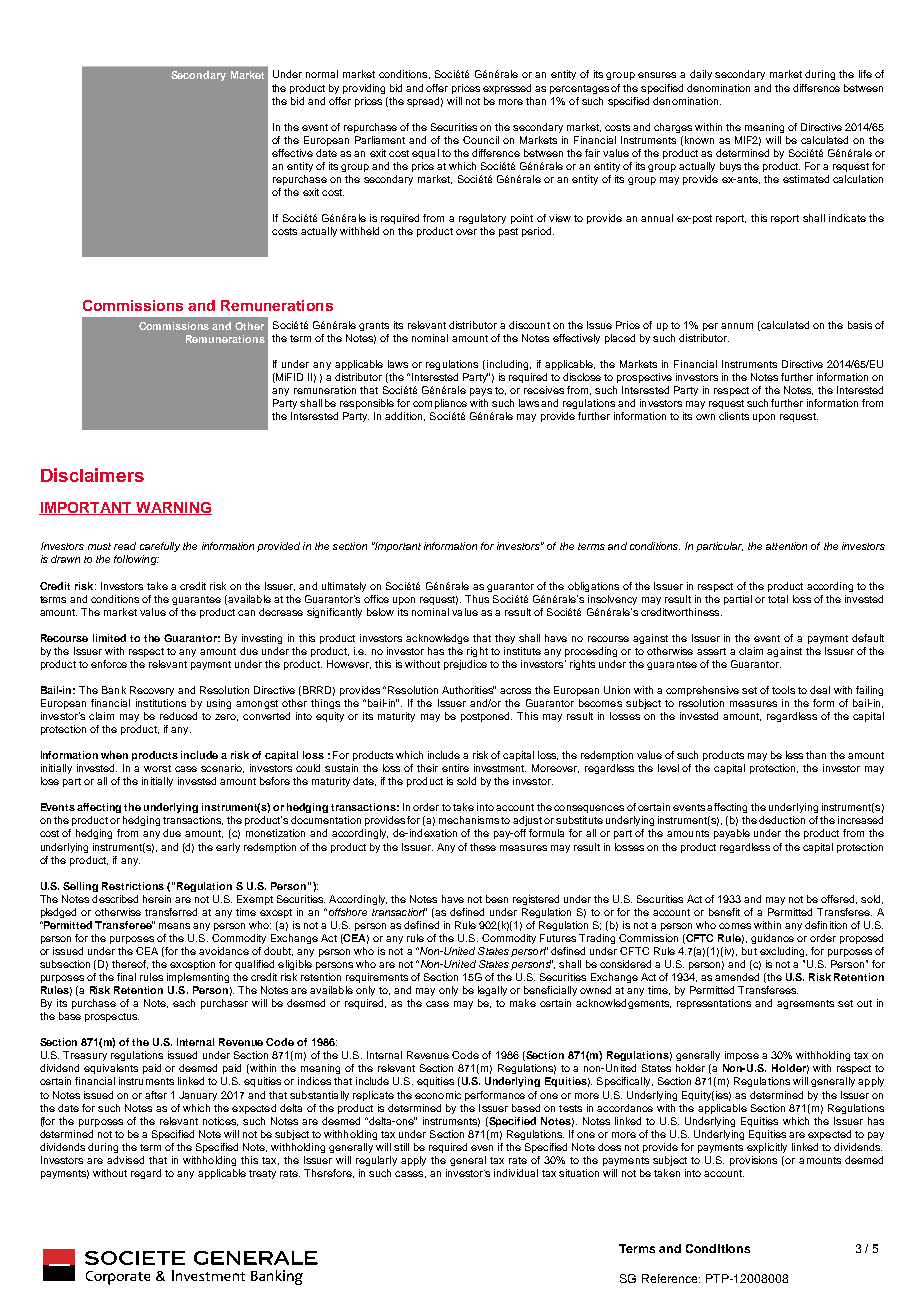 This screenshot has height=1308, width=924. What do you see at coordinates (125, 1160) in the screenshot?
I see `advised` at bounding box center [125, 1160].
